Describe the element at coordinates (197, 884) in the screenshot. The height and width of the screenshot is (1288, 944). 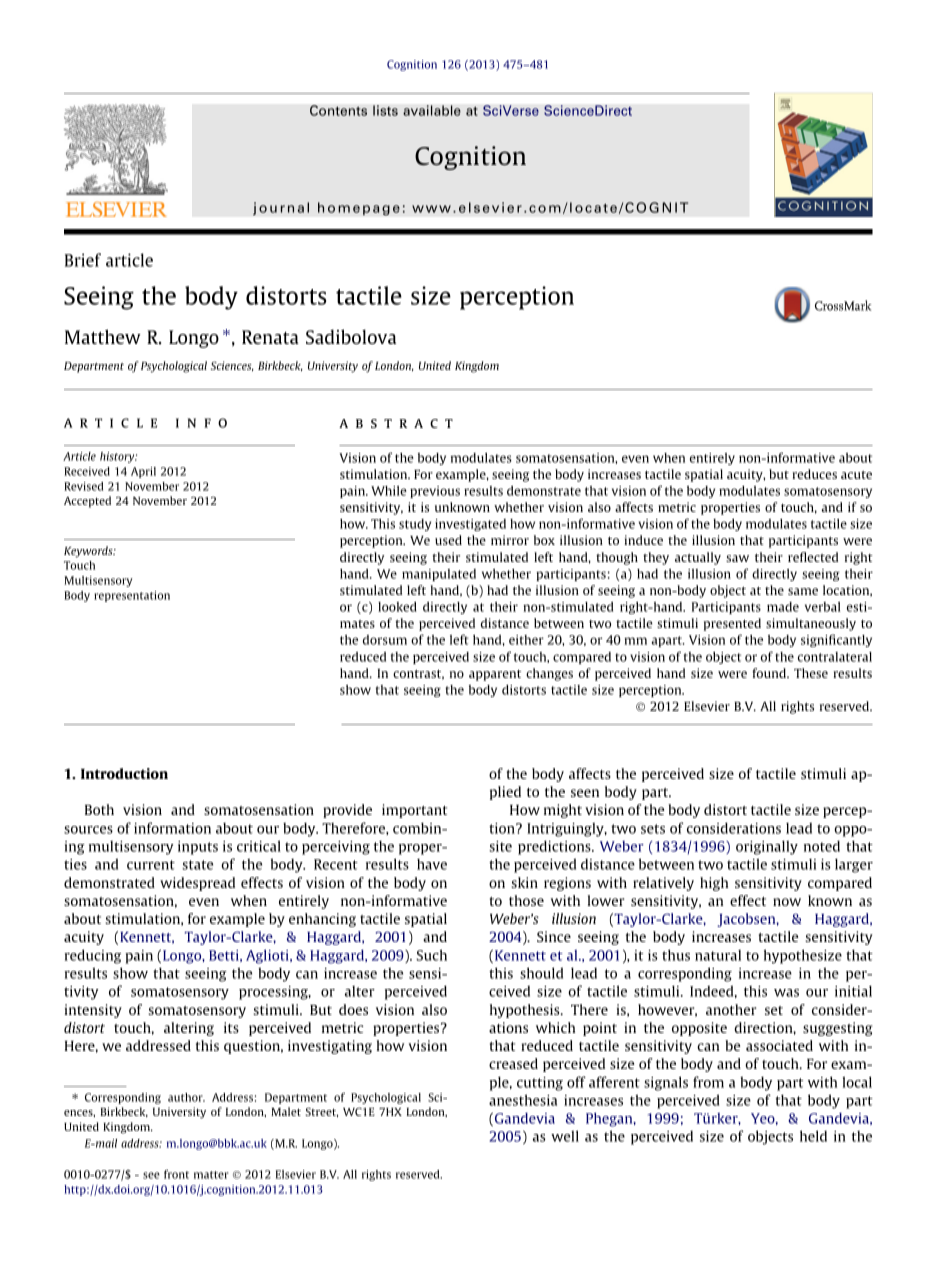
I see `widespread` at that location.
